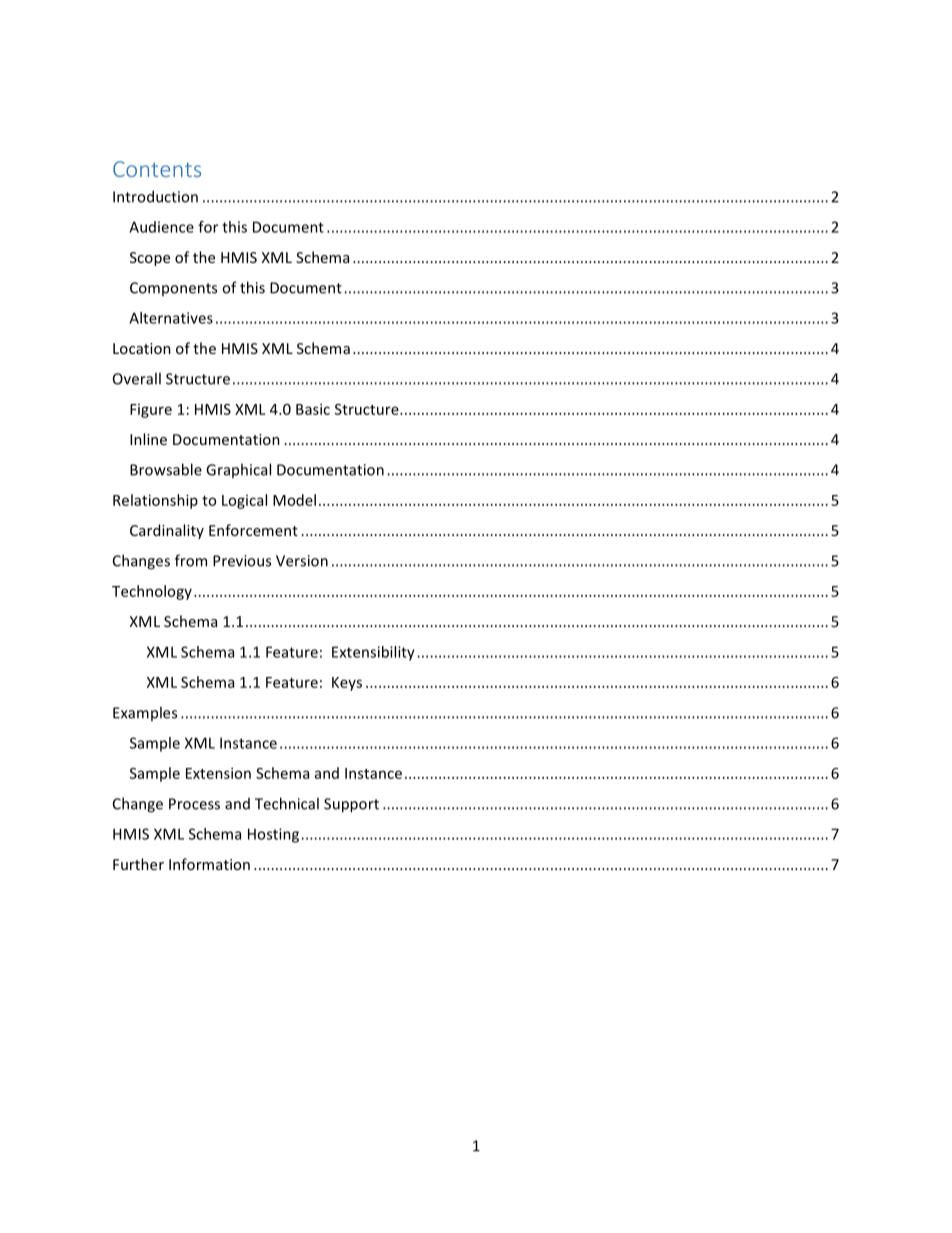 The height and width of the document is (1233, 952). I want to click on Logical, so click(244, 501).
